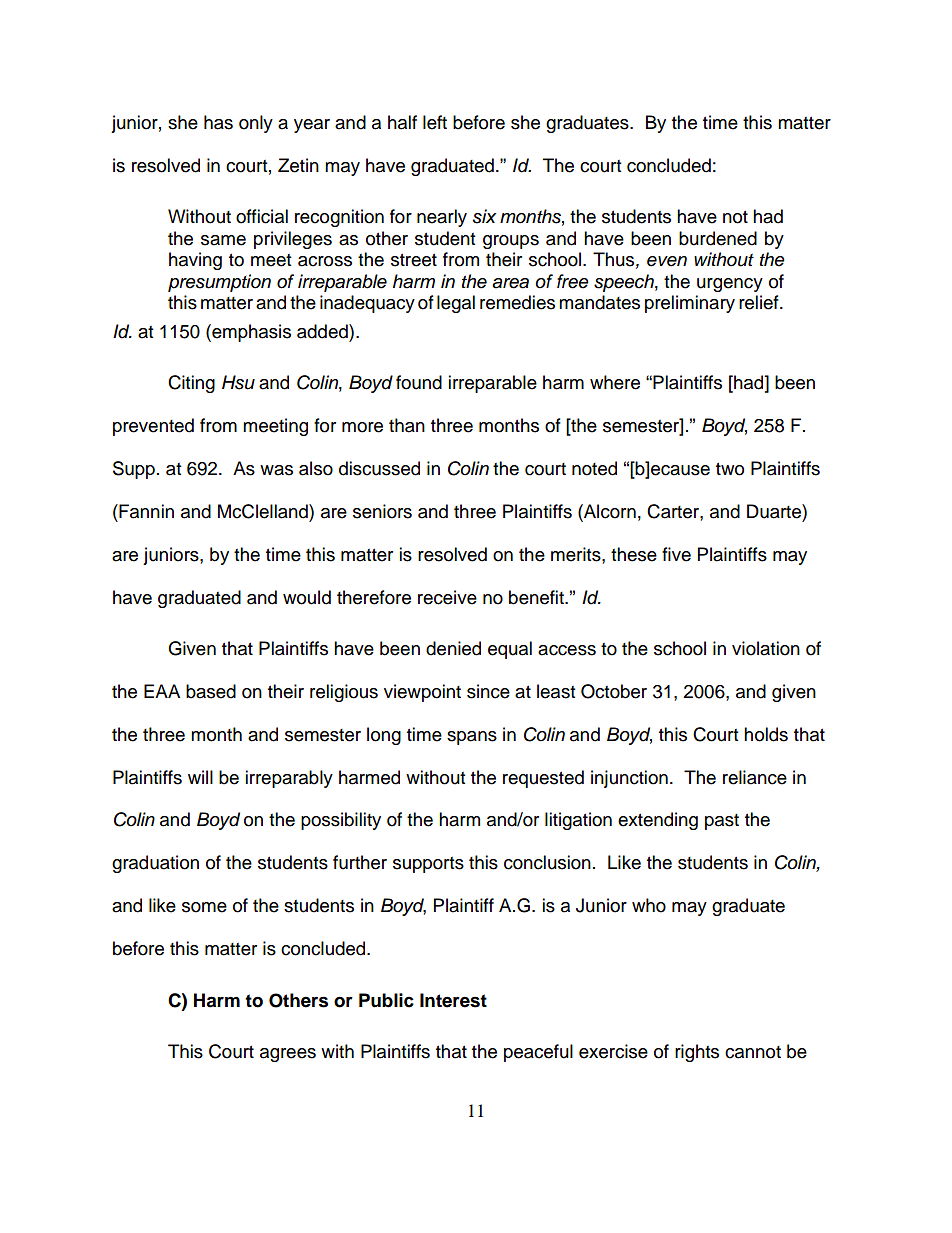  Describe the element at coordinates (200, 777) in the screenshot. I see `will` at that location.
